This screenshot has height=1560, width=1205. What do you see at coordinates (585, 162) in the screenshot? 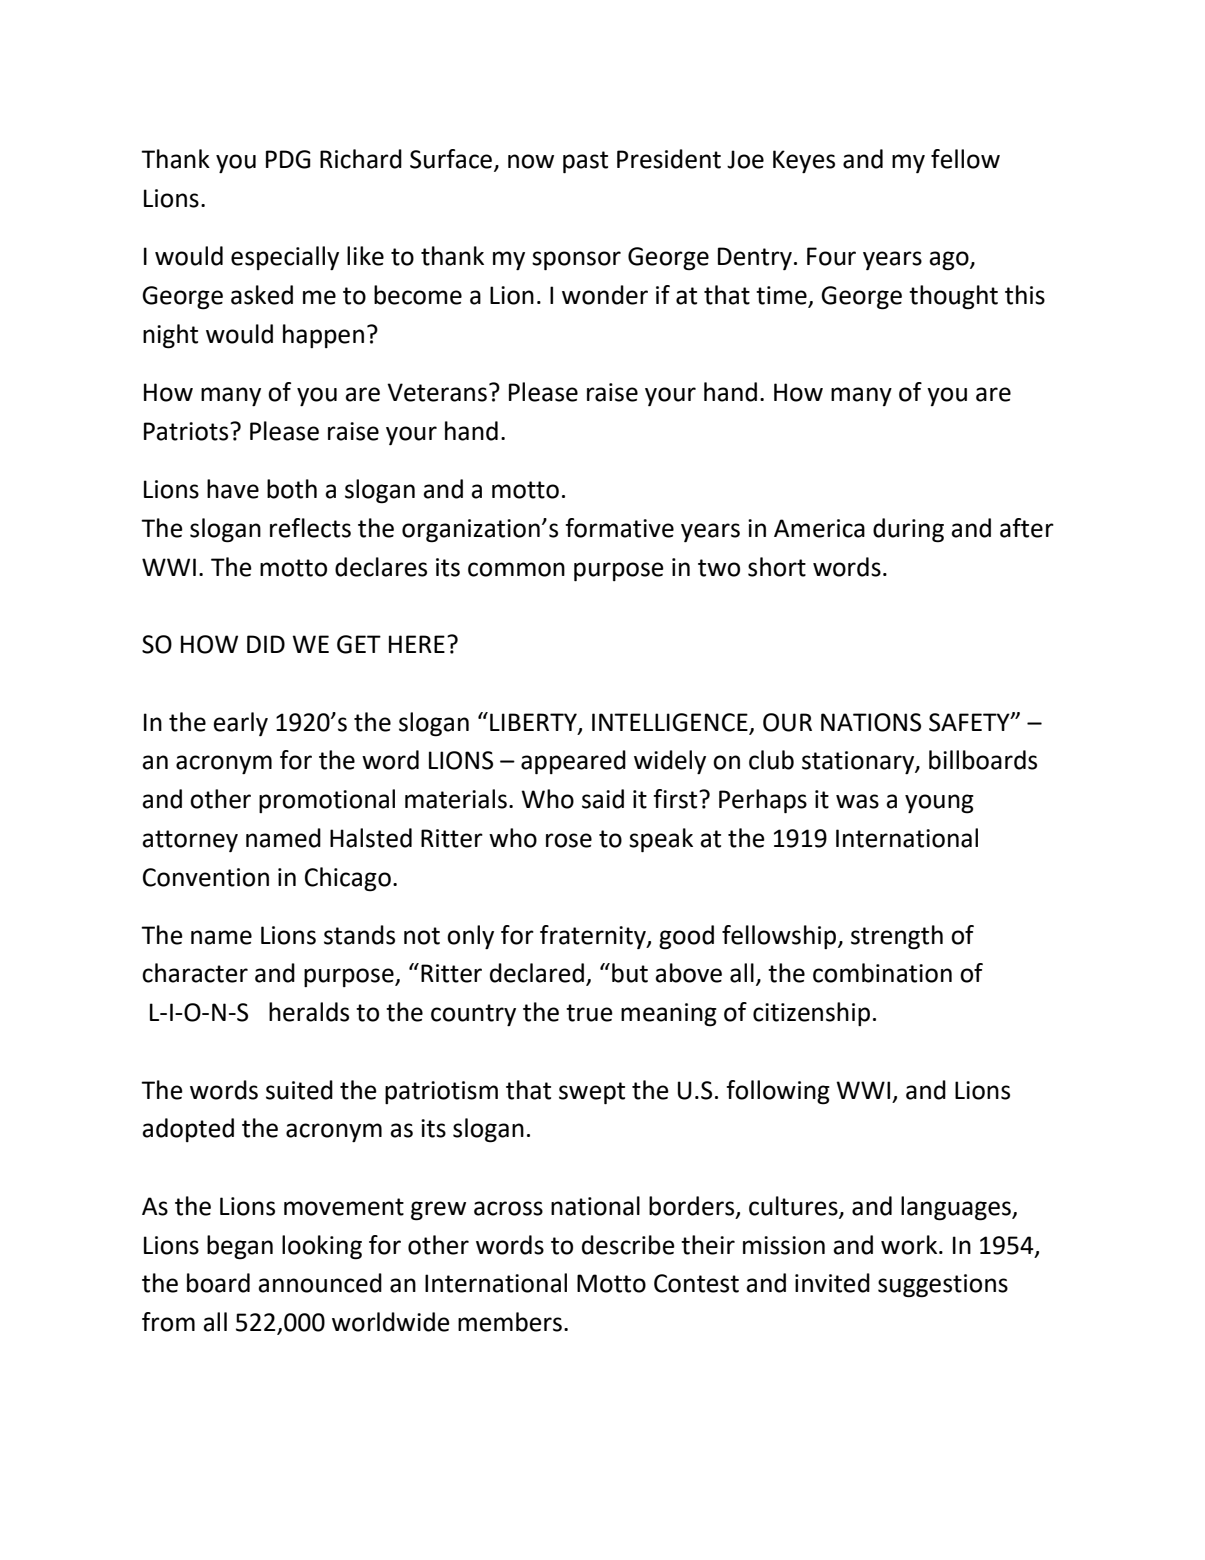
I see `past` at bounding box center [585, 162].
